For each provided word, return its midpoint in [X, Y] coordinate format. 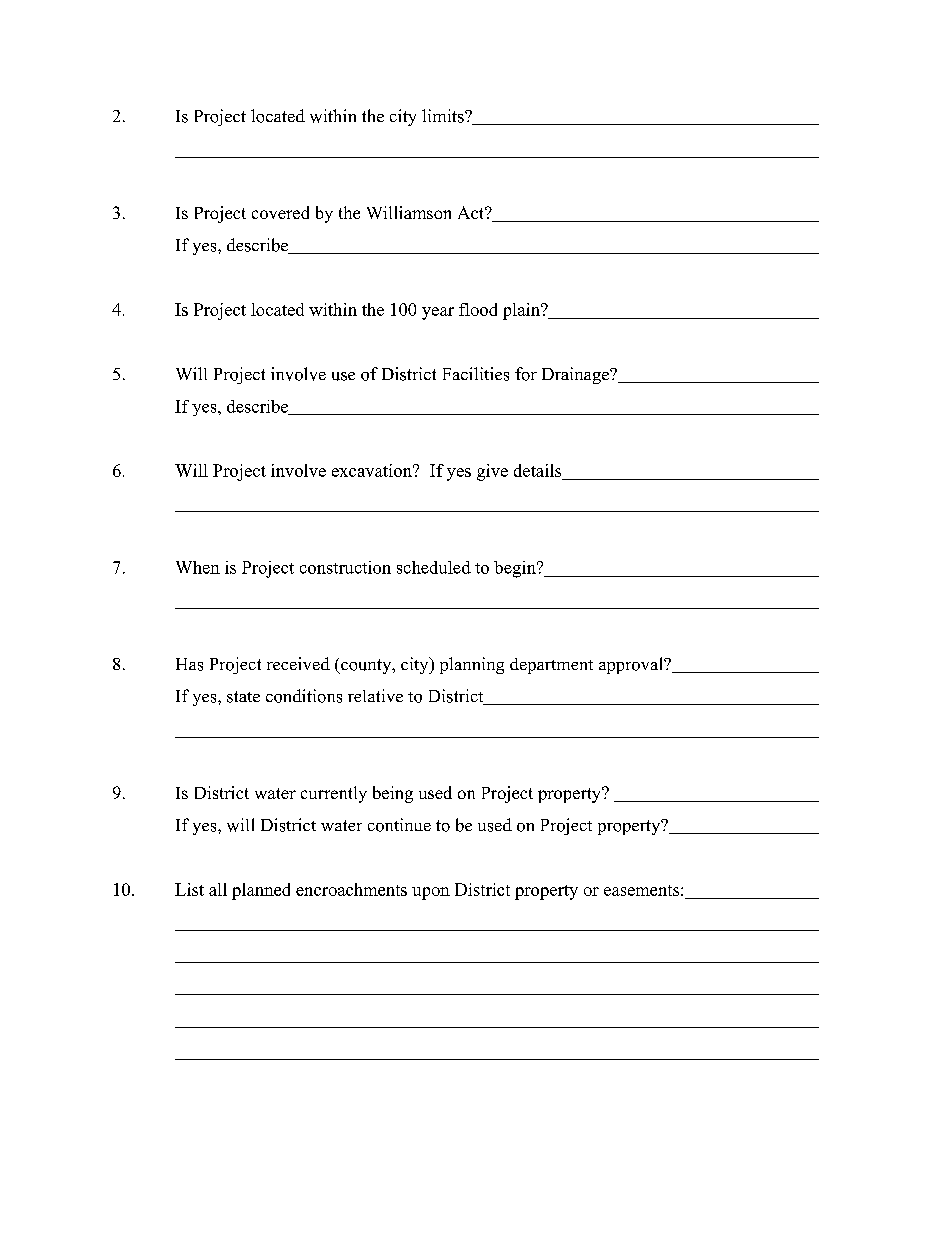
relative [375, 695]
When [198, 567]
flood [478, 309]
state [243, 697]
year [438, 313]
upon [431, 893]
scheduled [434, 567]
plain [522, 311]
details [539, 472]
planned [261, 891]
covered [280, 212]
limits [444, 116]
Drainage [576, 375]
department [551, 666]
